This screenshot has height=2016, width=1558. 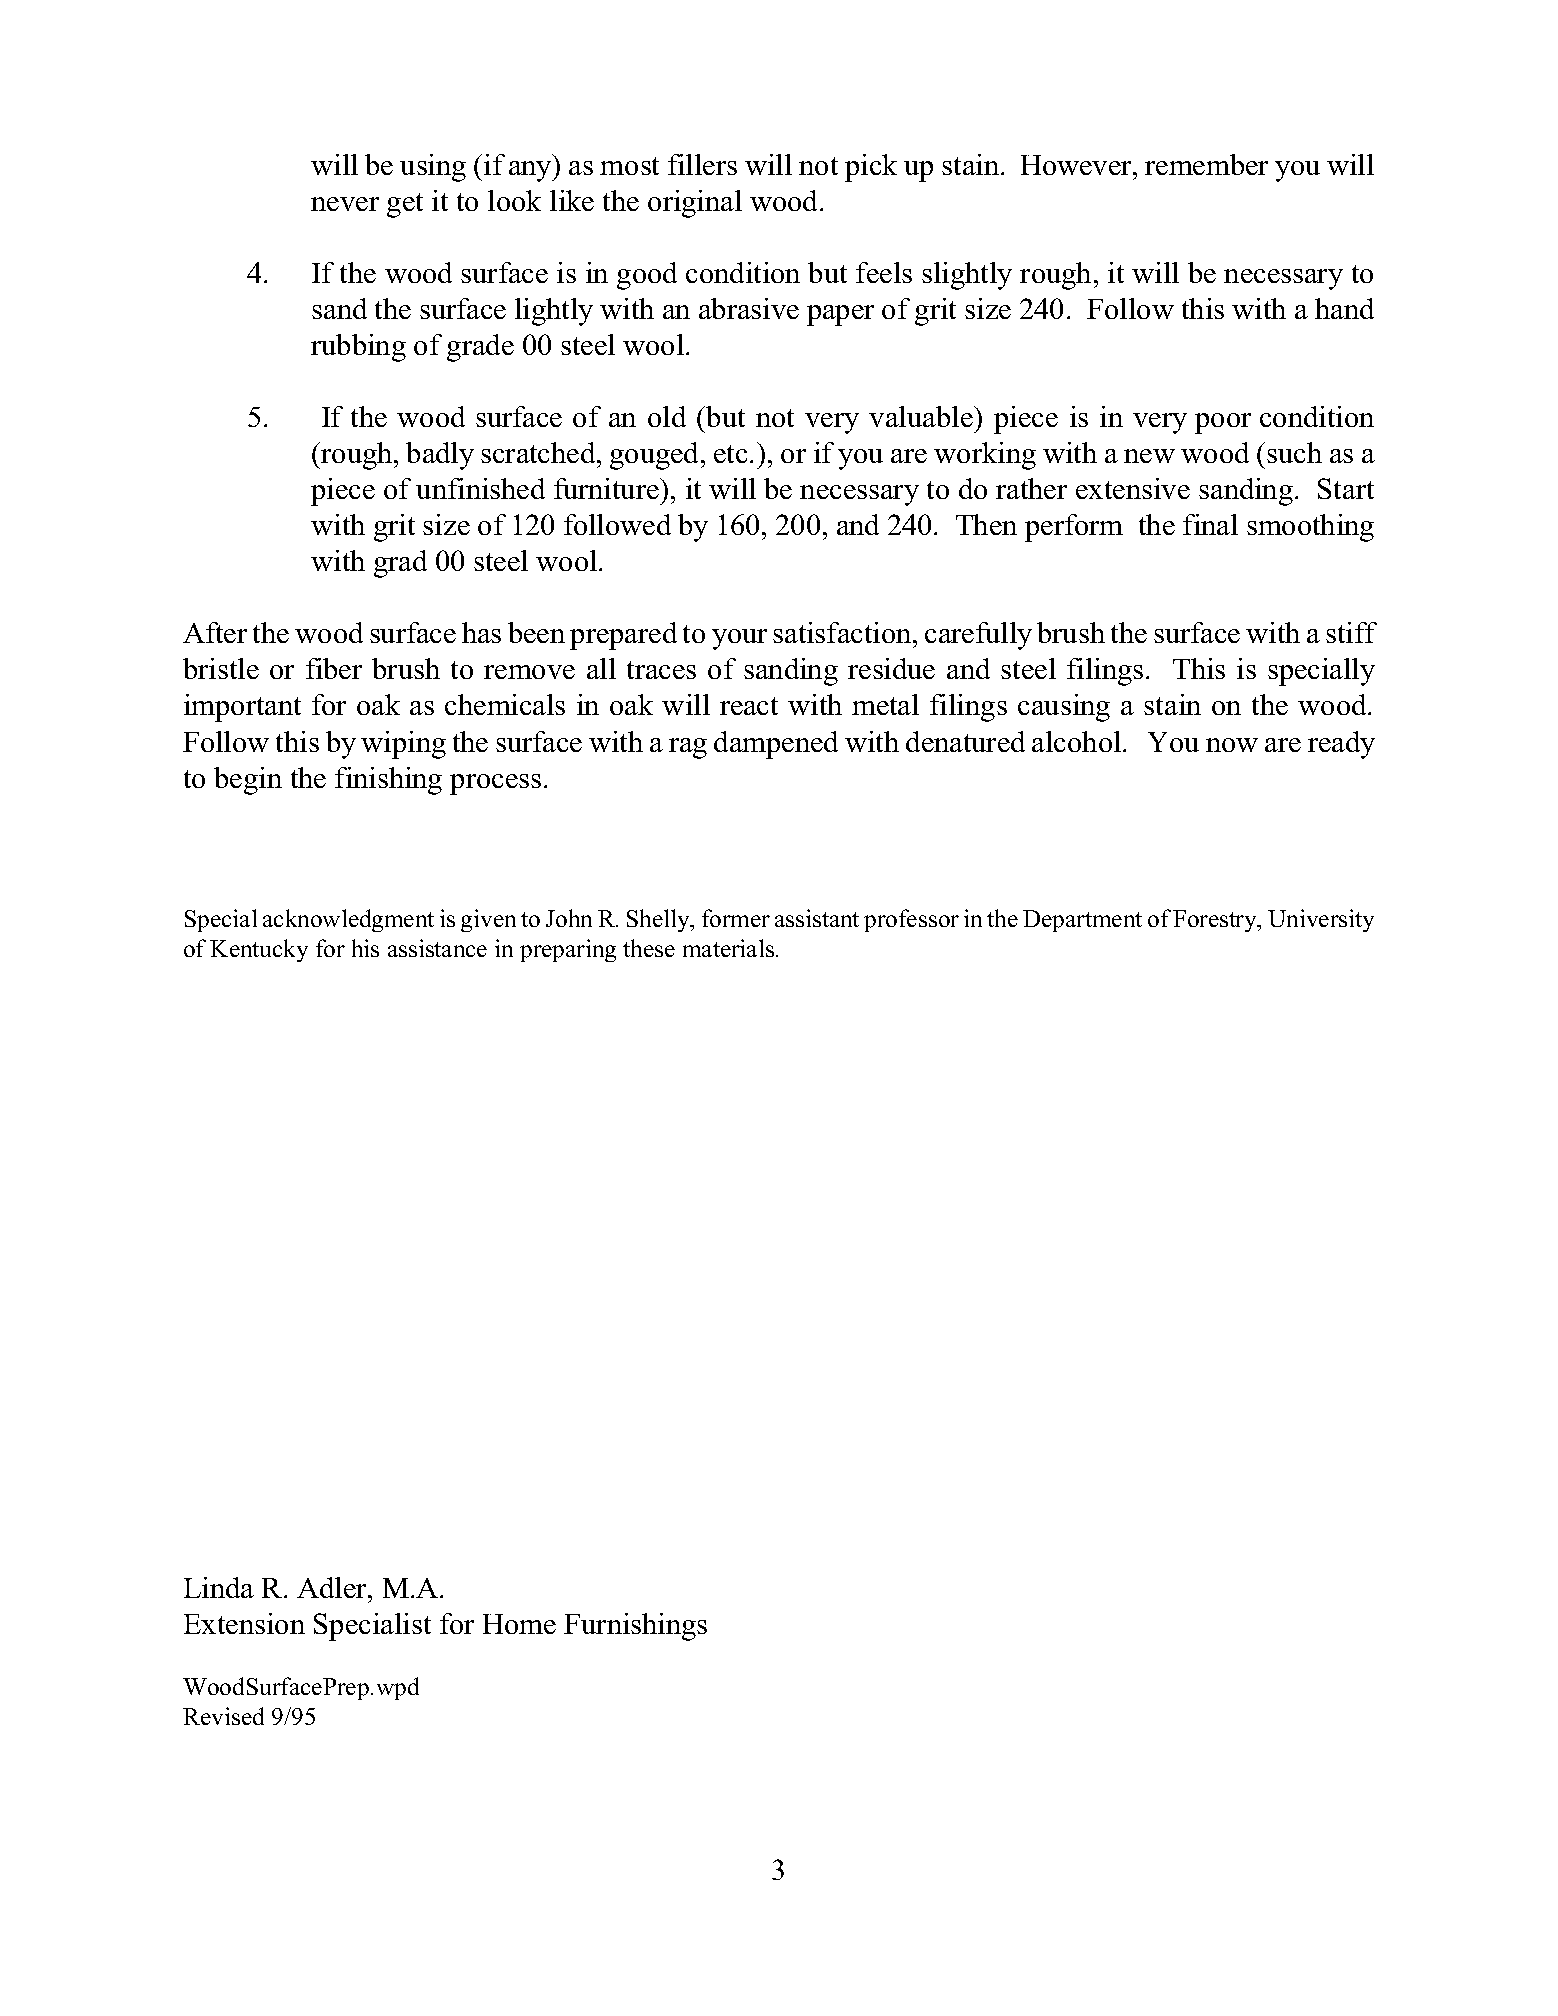 I want to click on Adler, so click(x=333, y=1589).
